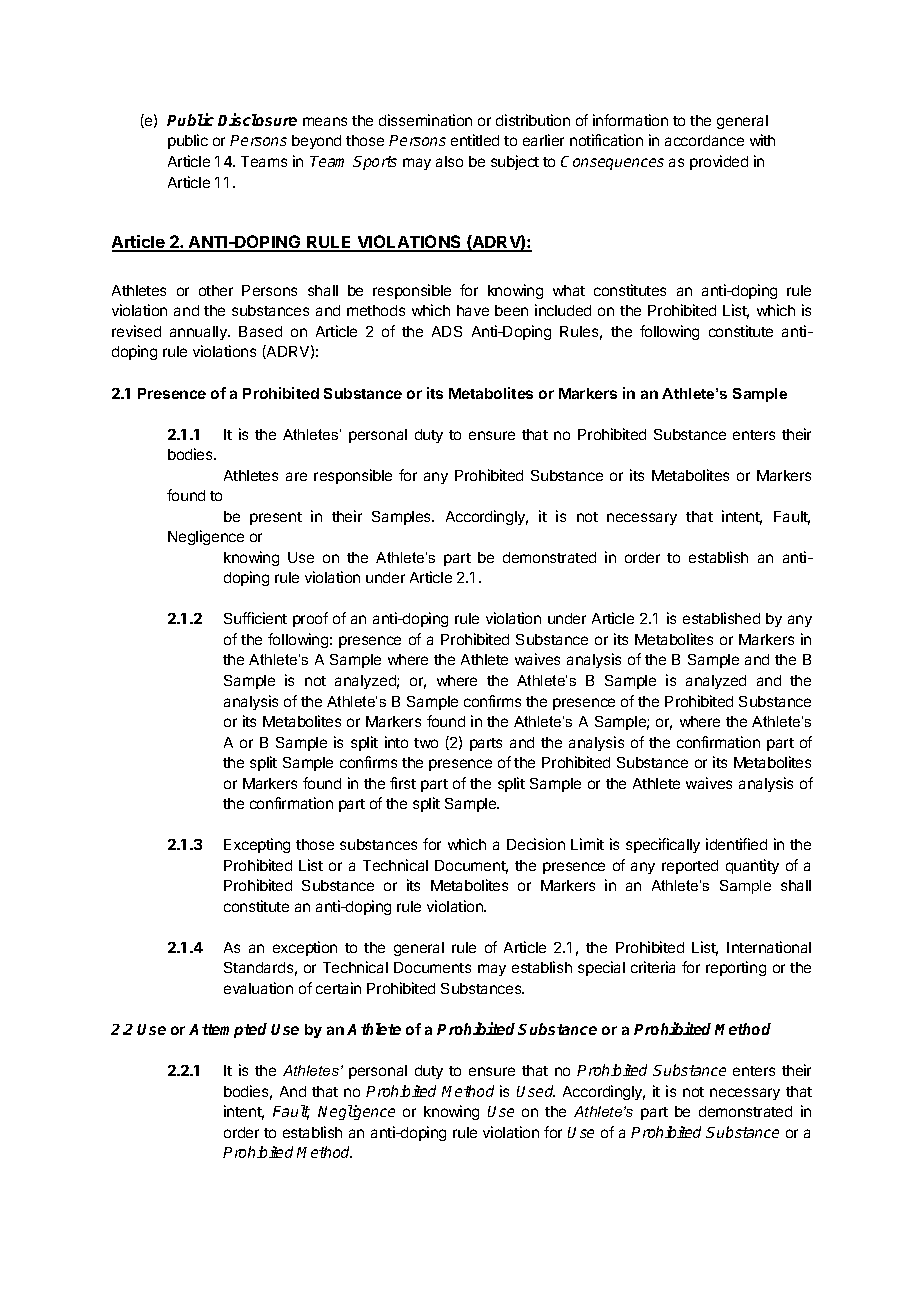 The height and width of the screenshot is (1307, 924). Describe the element at coordinates (228, 1030) in the screenshot. I see `Attempted` at that location.
